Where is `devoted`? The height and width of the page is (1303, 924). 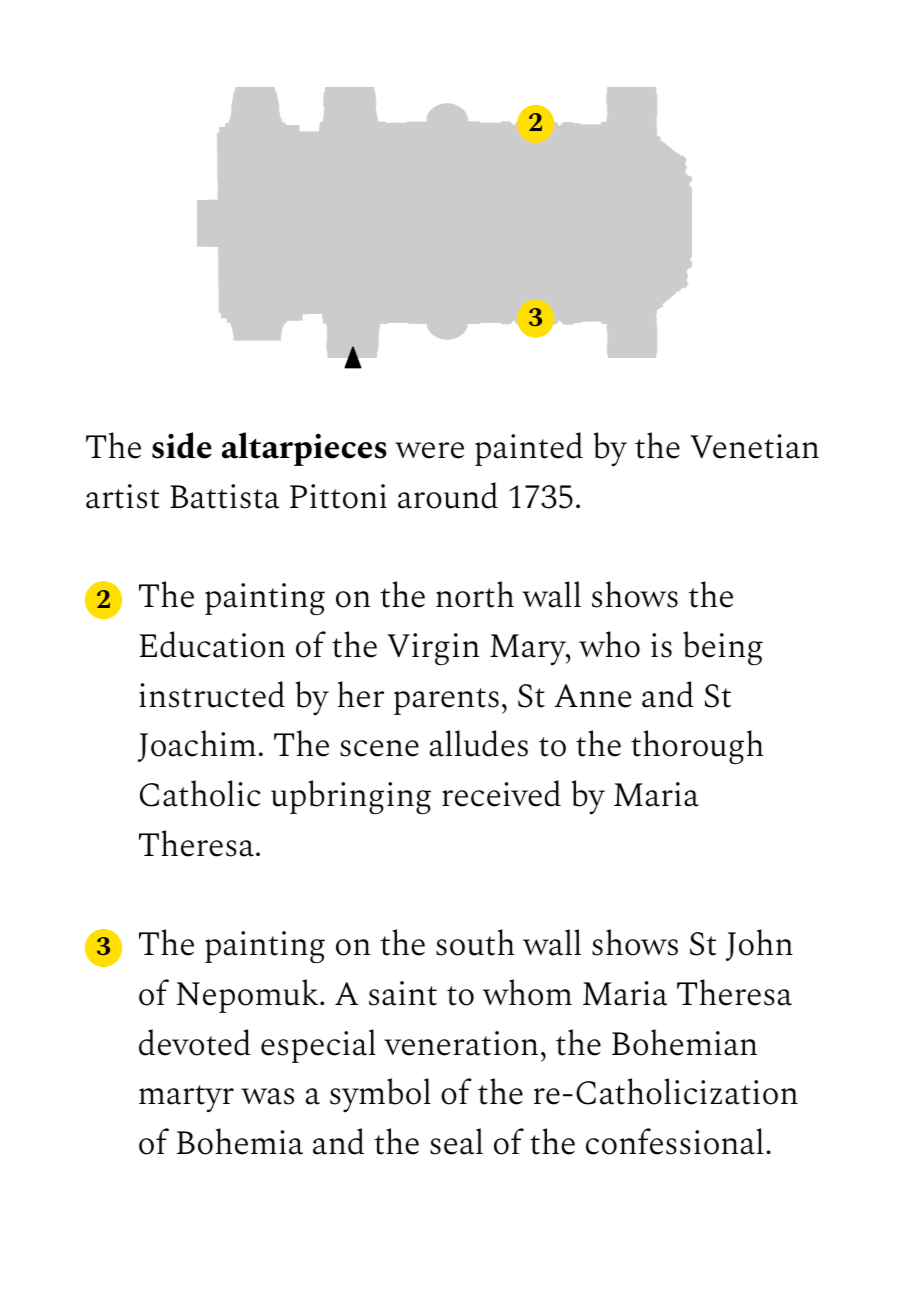 devoted is located at coordinates (195, 1042).
